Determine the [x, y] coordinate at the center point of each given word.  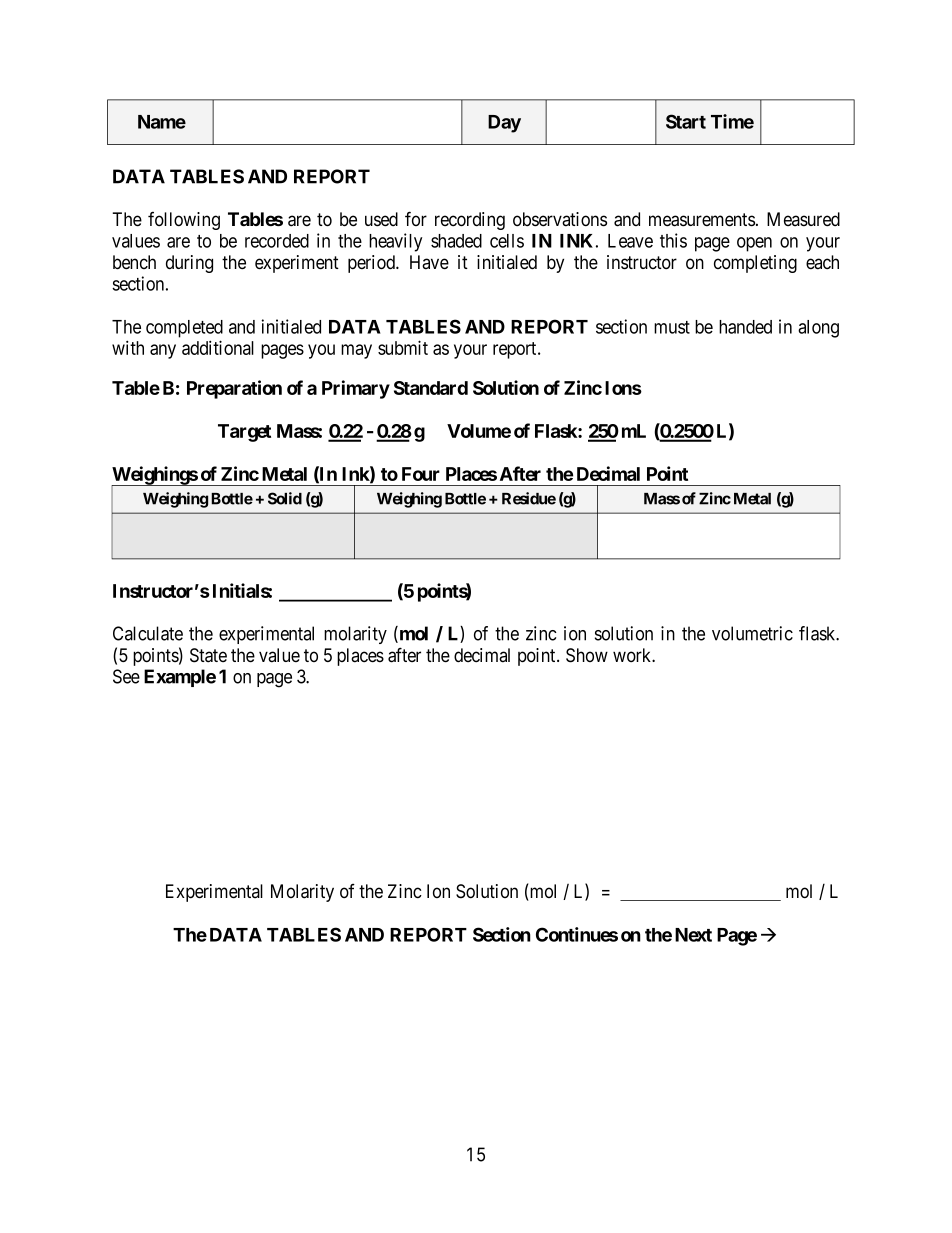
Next [693, 935]
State [208, 655]
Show [587, 655]
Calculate [148, 633]
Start [686, 121]
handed [745, 327]
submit [403, 347]
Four [421, 474]
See [126, 676]
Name [162, 122]
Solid [285, 498]
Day [504, 124]
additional [218, 347]
